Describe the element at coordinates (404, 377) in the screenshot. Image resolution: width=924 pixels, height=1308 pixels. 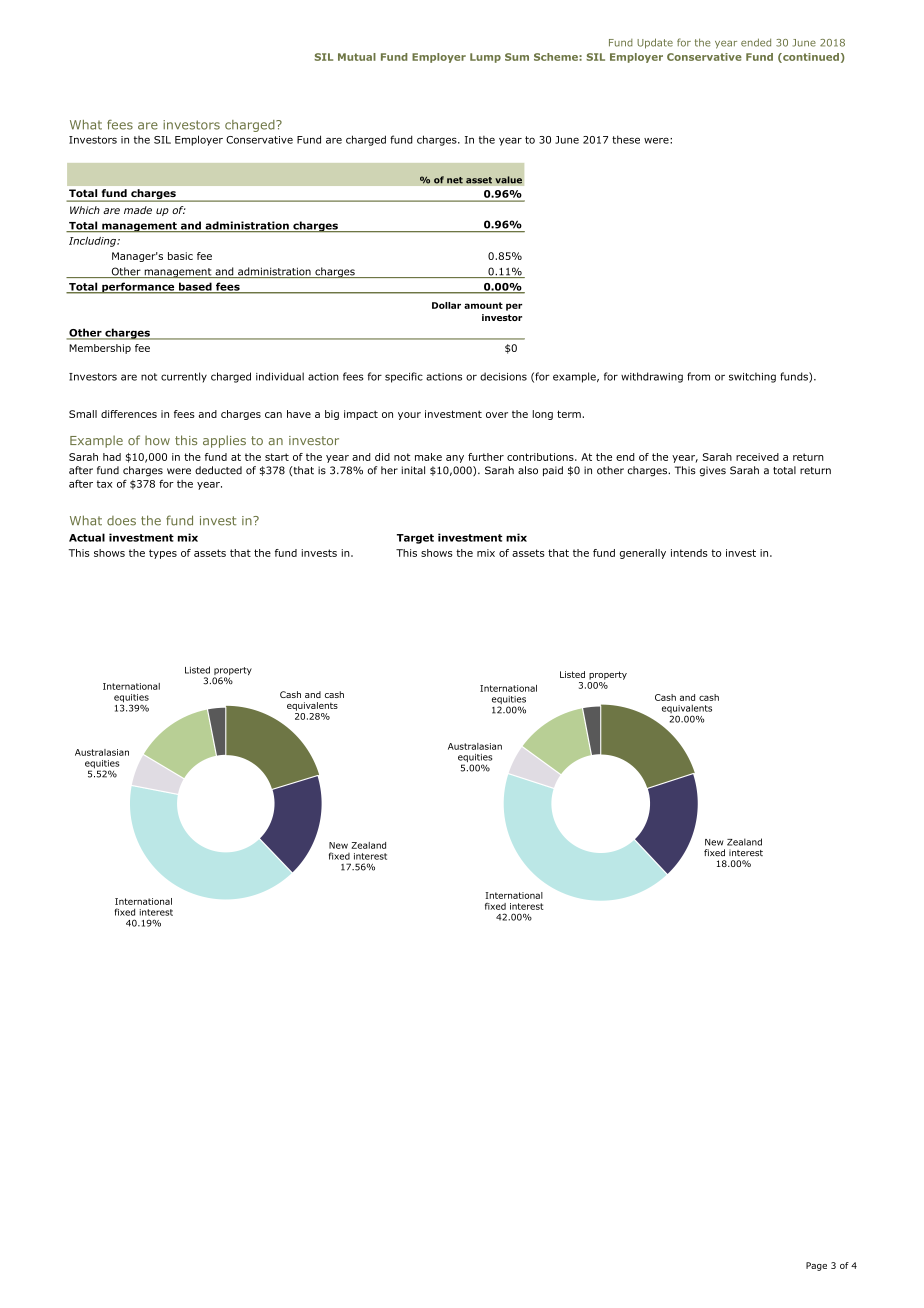
I see `specific` at that location.
